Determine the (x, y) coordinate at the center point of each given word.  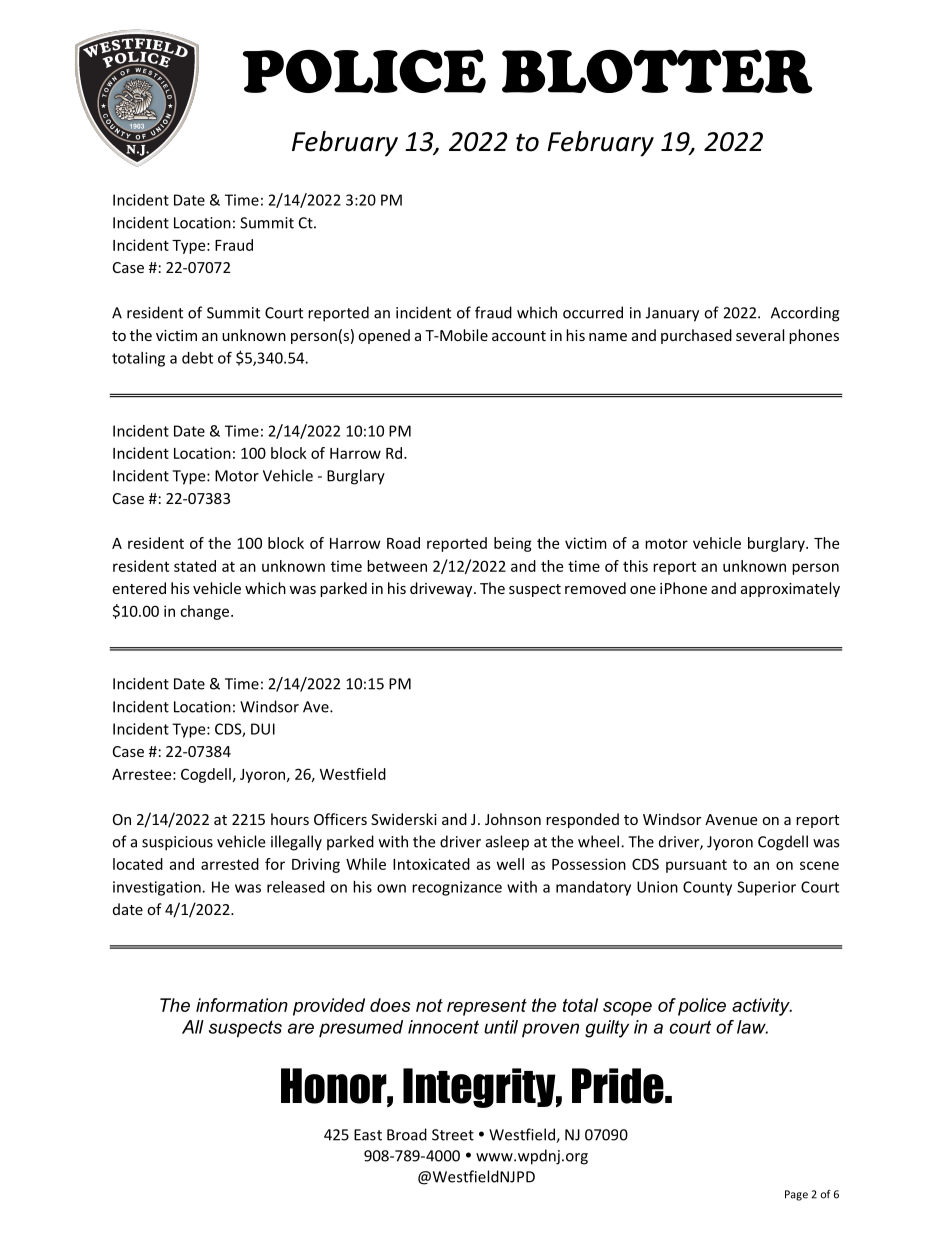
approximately (790, 589)
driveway (442, 589)
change (206, 612)
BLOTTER (657, 71)
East (368, 1135)
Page (796, 1195)
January (672, 314)
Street (453, 1135)
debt (197, 358)
